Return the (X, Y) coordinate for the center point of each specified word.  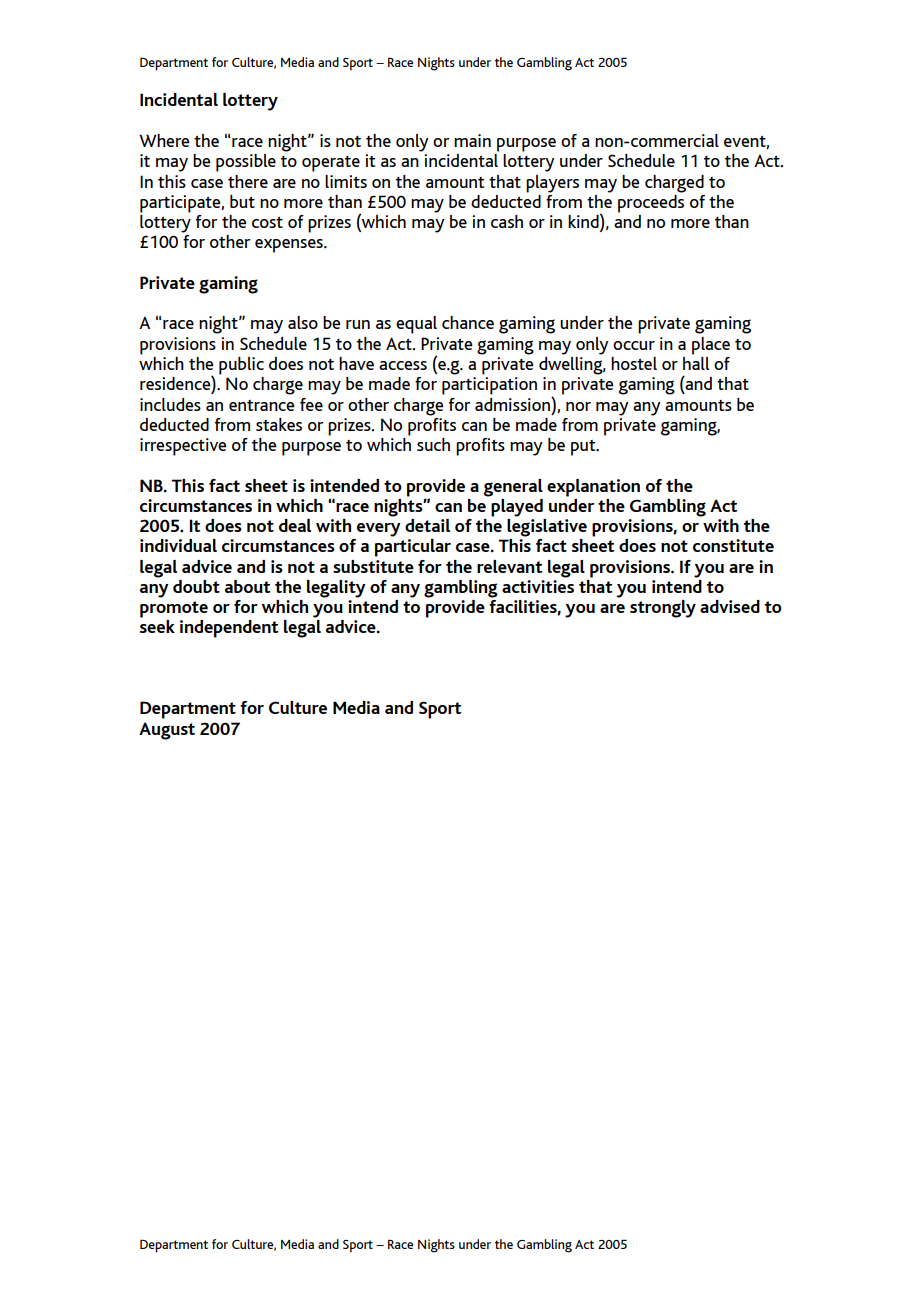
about (247, 586)
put (584, 448)
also (303, 322)
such (433, 444)
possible (246, 163)
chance (468, 322)
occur (634, 345)
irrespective (183, 447)
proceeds (651, 202)
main (472, 140)
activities (538, 585)
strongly (663, 609)
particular (413, 548)
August (167, 731)
